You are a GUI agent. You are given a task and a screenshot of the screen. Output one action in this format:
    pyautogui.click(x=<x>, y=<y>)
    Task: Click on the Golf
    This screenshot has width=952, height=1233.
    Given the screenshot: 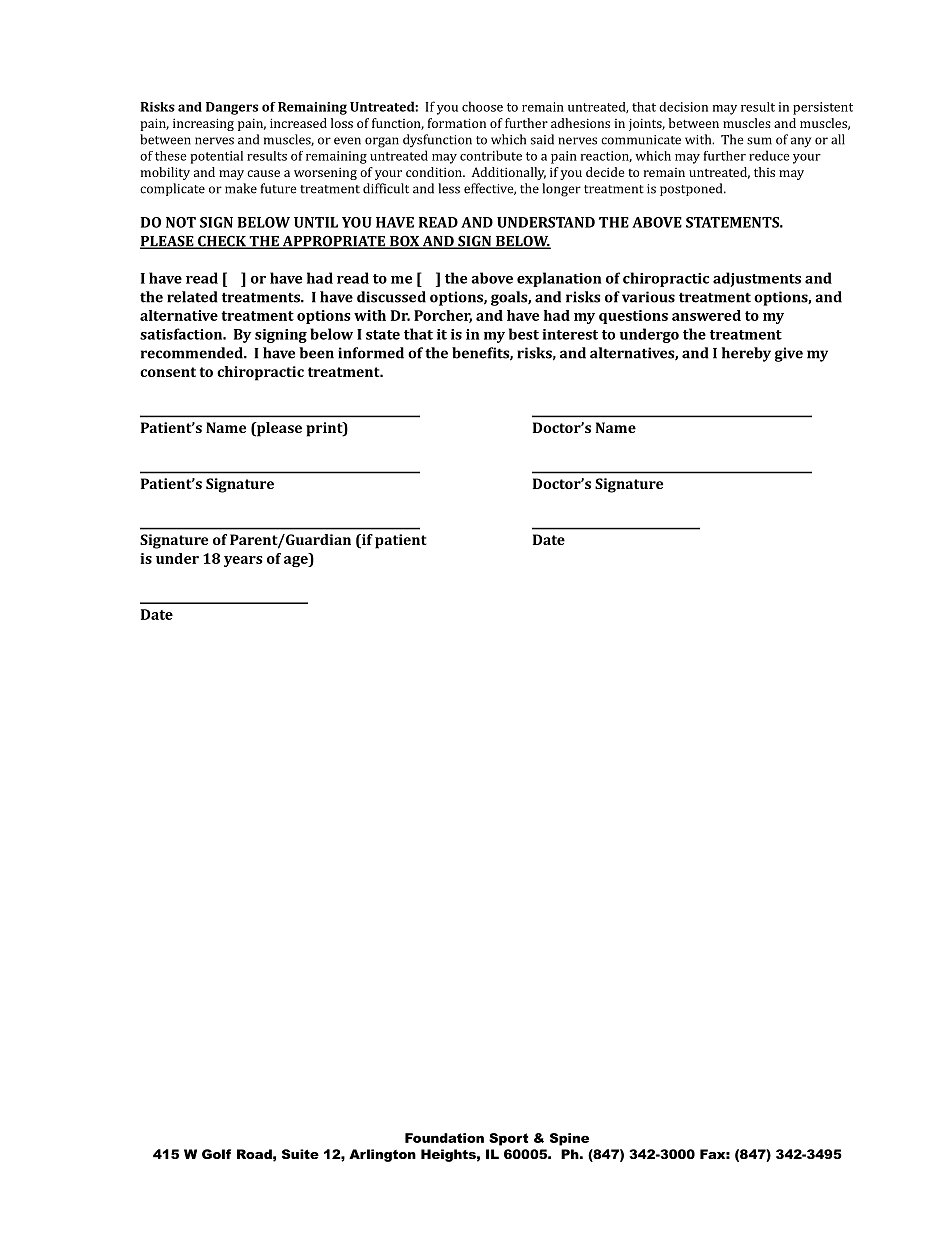 What is the action you would take?
    pyautogui.click(x=216, y=1154)
